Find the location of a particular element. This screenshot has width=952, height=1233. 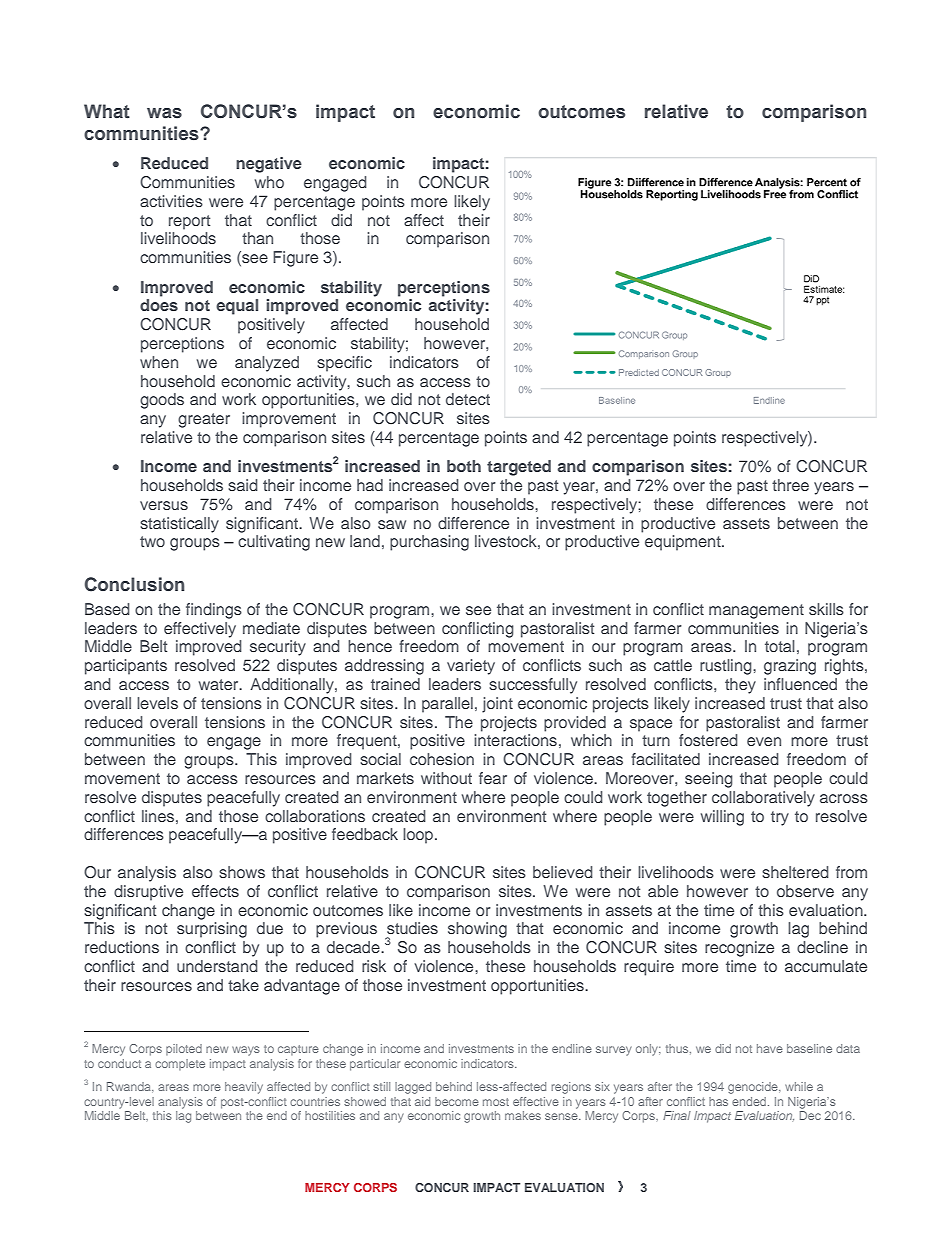

statistically is located at coordinates (179, 525).
